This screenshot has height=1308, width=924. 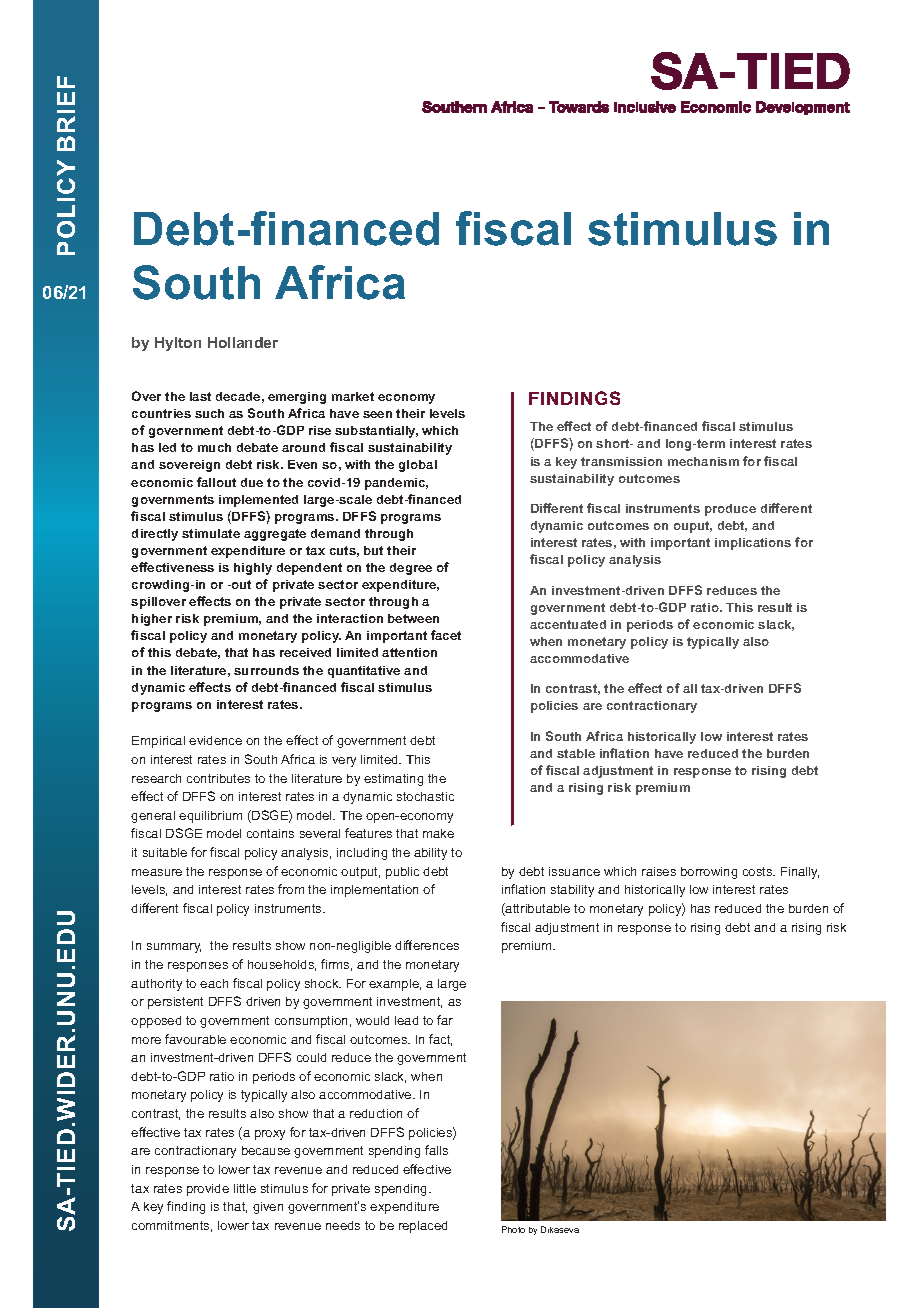 What do you see at coordinates (200, 396) in the screenshot?
I see `last` at bounding box center [200, 396].
